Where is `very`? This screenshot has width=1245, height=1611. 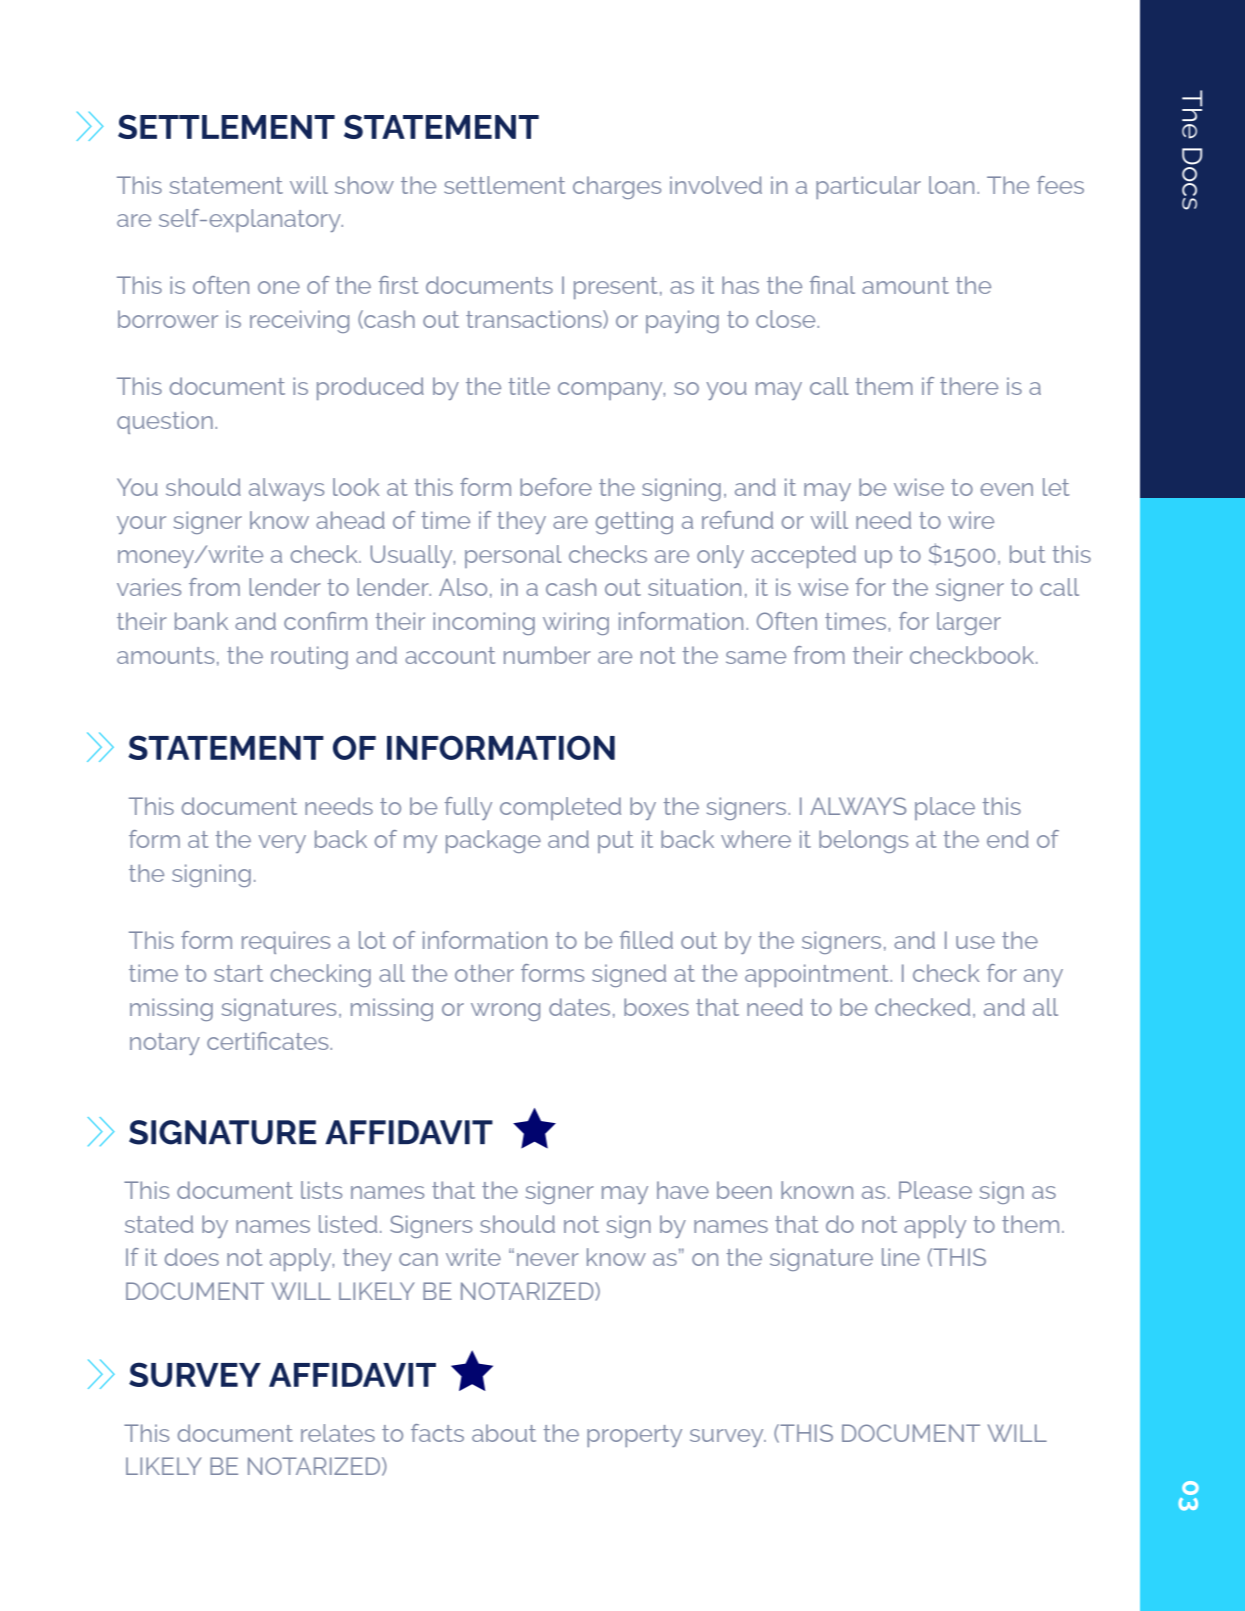 very is located at coordinates (282, 844).
